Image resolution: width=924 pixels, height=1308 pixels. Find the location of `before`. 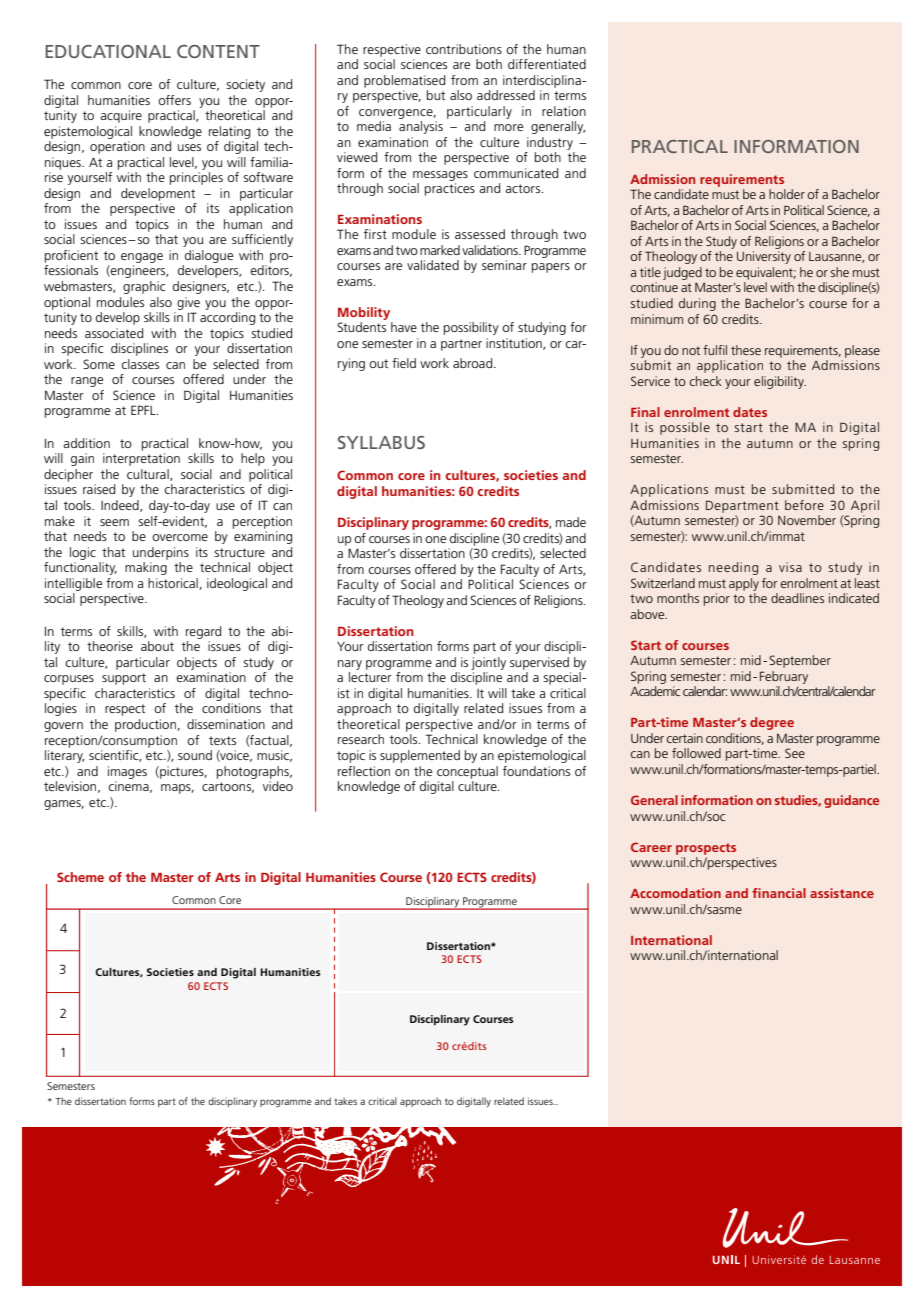

before is located at coordinates (804, 505).
